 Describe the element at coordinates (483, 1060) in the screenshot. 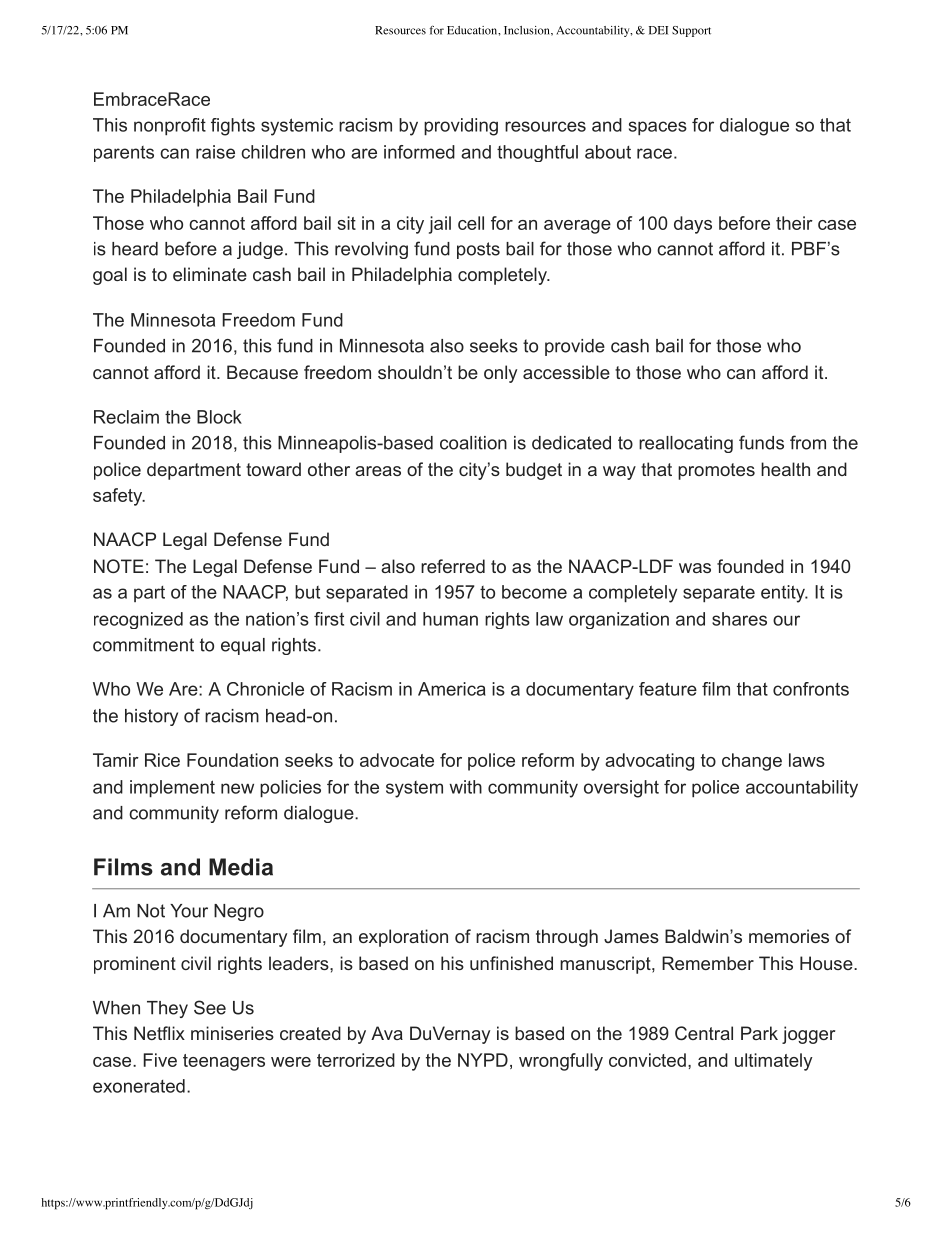

I see `NYPD` at that location.
